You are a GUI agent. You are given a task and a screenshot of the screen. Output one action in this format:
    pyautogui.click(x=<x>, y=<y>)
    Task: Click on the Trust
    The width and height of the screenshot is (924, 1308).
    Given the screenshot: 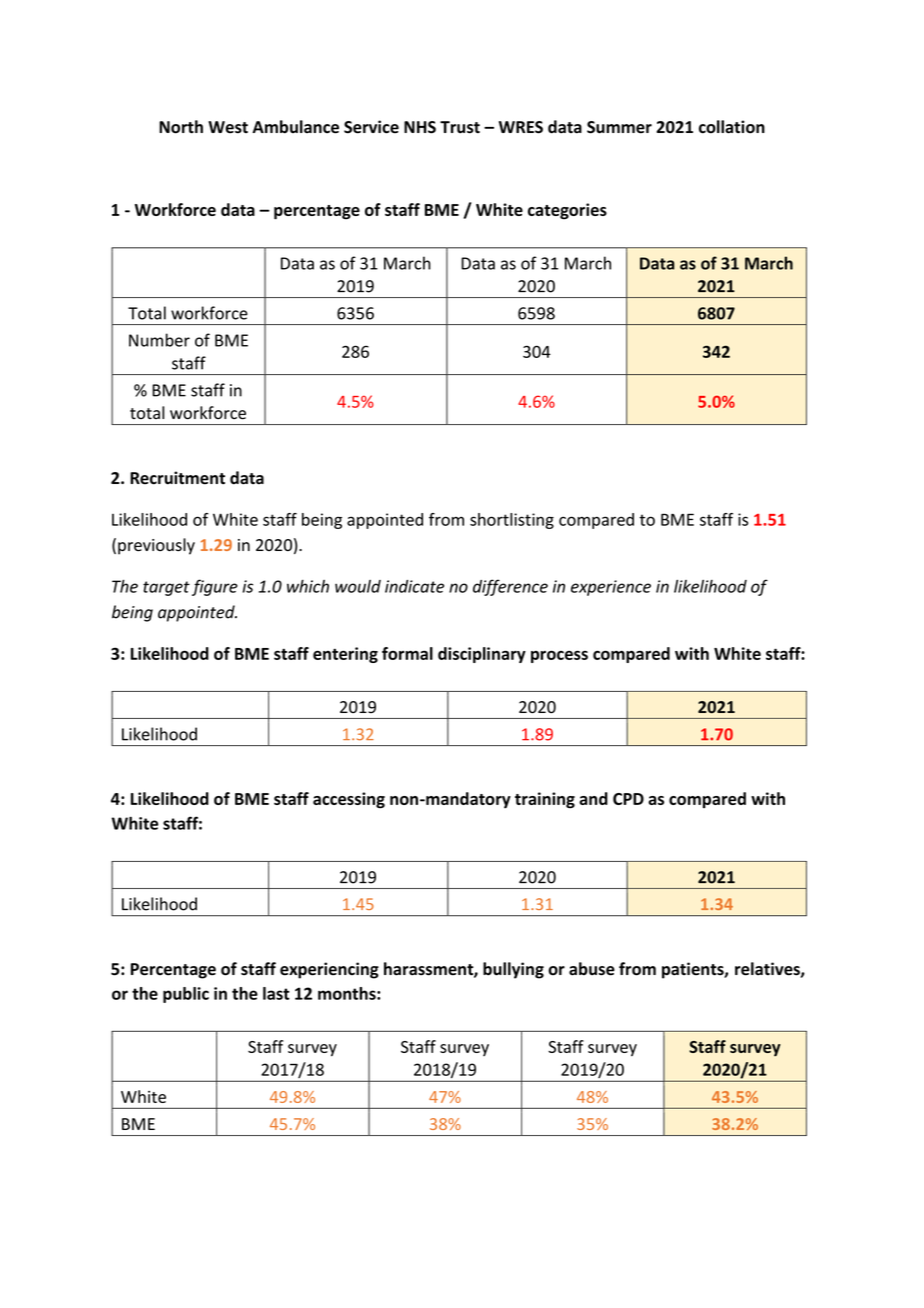 What is the action you would take?
    pyautogui.click(x=460, y=127)
